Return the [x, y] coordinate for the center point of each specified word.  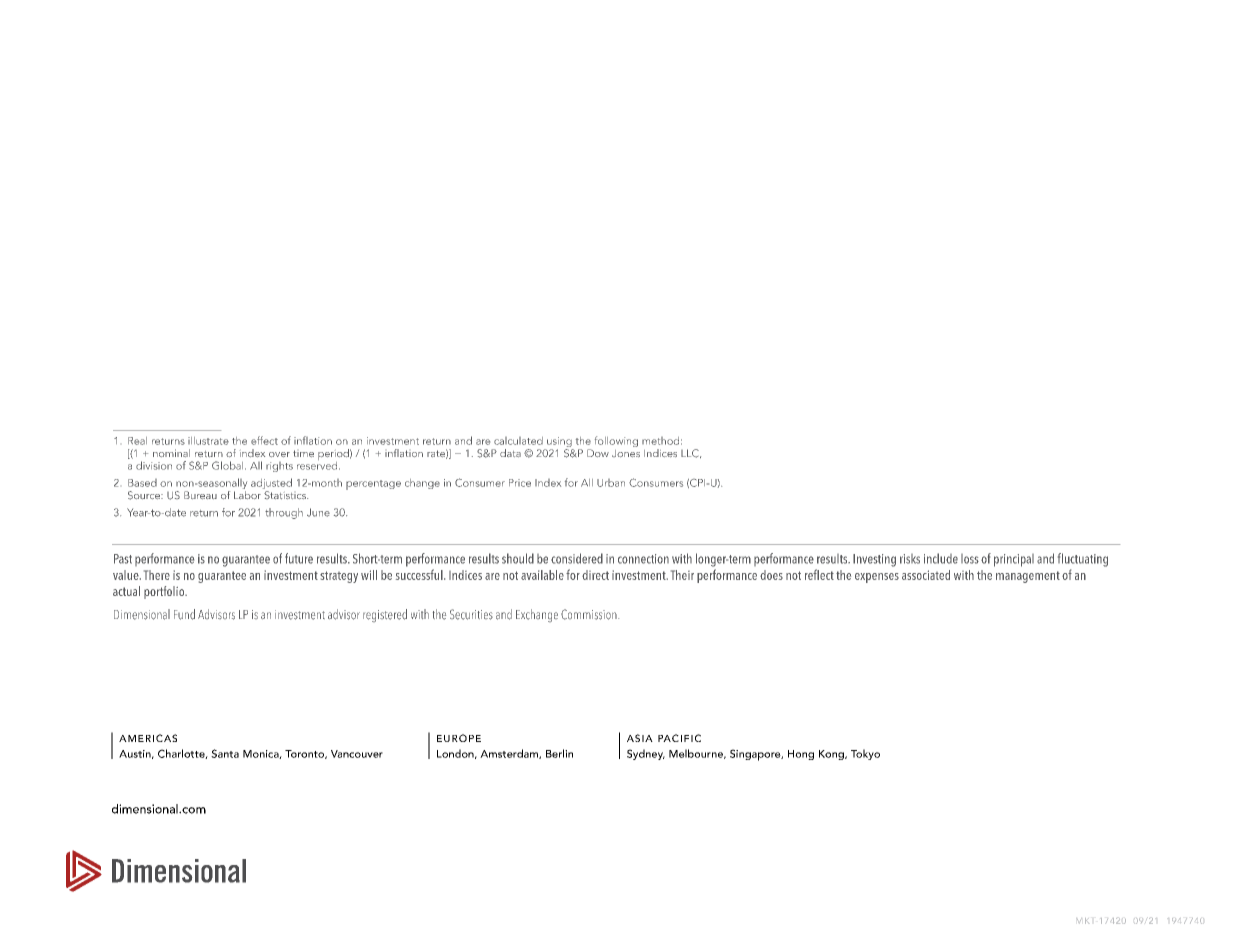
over [279, 454]
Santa [225, 753]
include [941, 558]
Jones [626, 453]
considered [577, 558]
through [284, 513]
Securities [471, 614]
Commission [590, 614]
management [1028, 577]
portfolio [165, 592]
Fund [184, 614]
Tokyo [865, 754]
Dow [598, 453]
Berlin [559, 753]
